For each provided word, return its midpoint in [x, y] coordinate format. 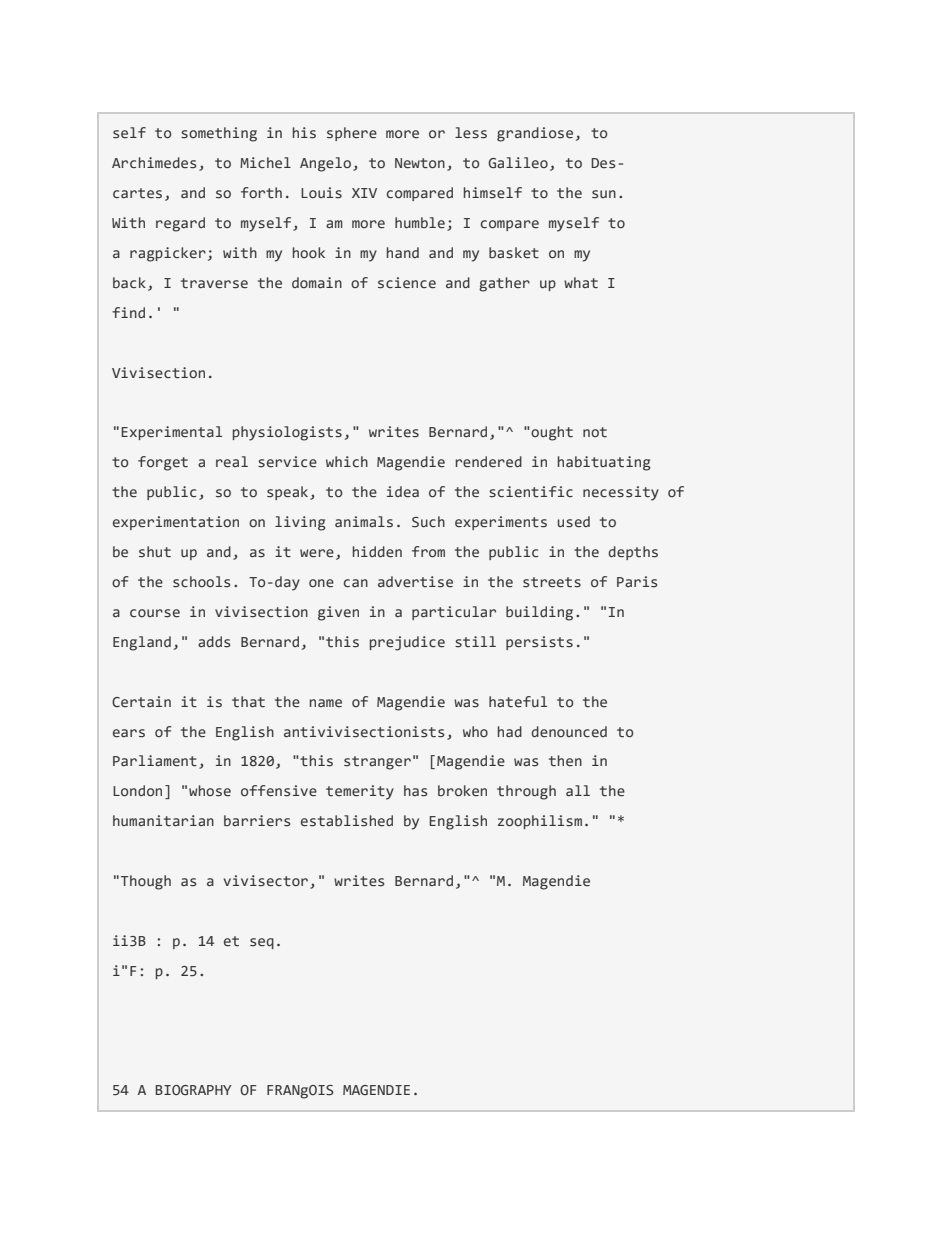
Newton [420, 163]
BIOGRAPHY [194, 1090]
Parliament [155, 761]
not [595, 432]
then [565, 760]
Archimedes [154, 163]
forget [163, 463]
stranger [377, 763]
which [347, 461]
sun [604, 194]
